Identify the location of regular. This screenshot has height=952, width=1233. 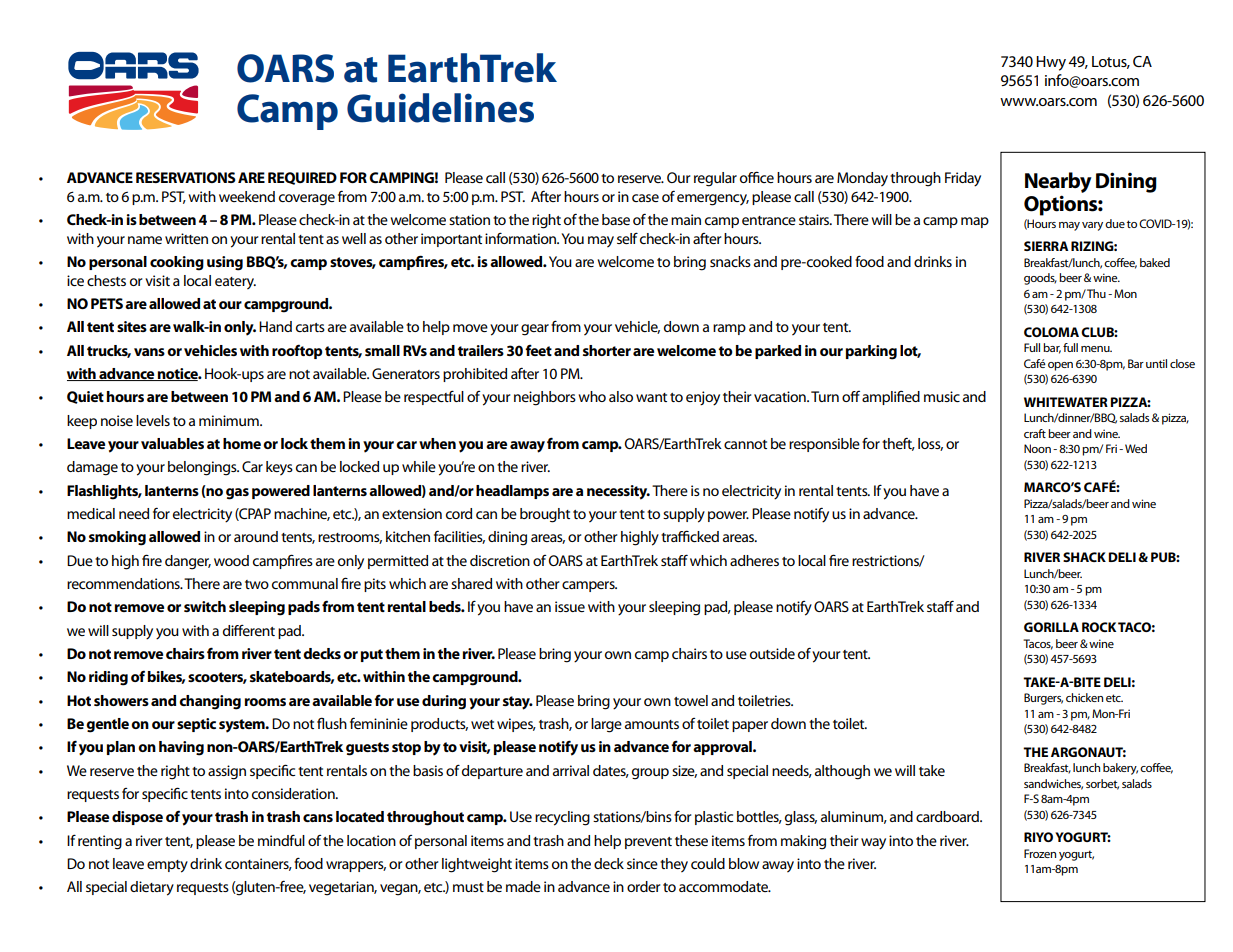
(715, 179).
